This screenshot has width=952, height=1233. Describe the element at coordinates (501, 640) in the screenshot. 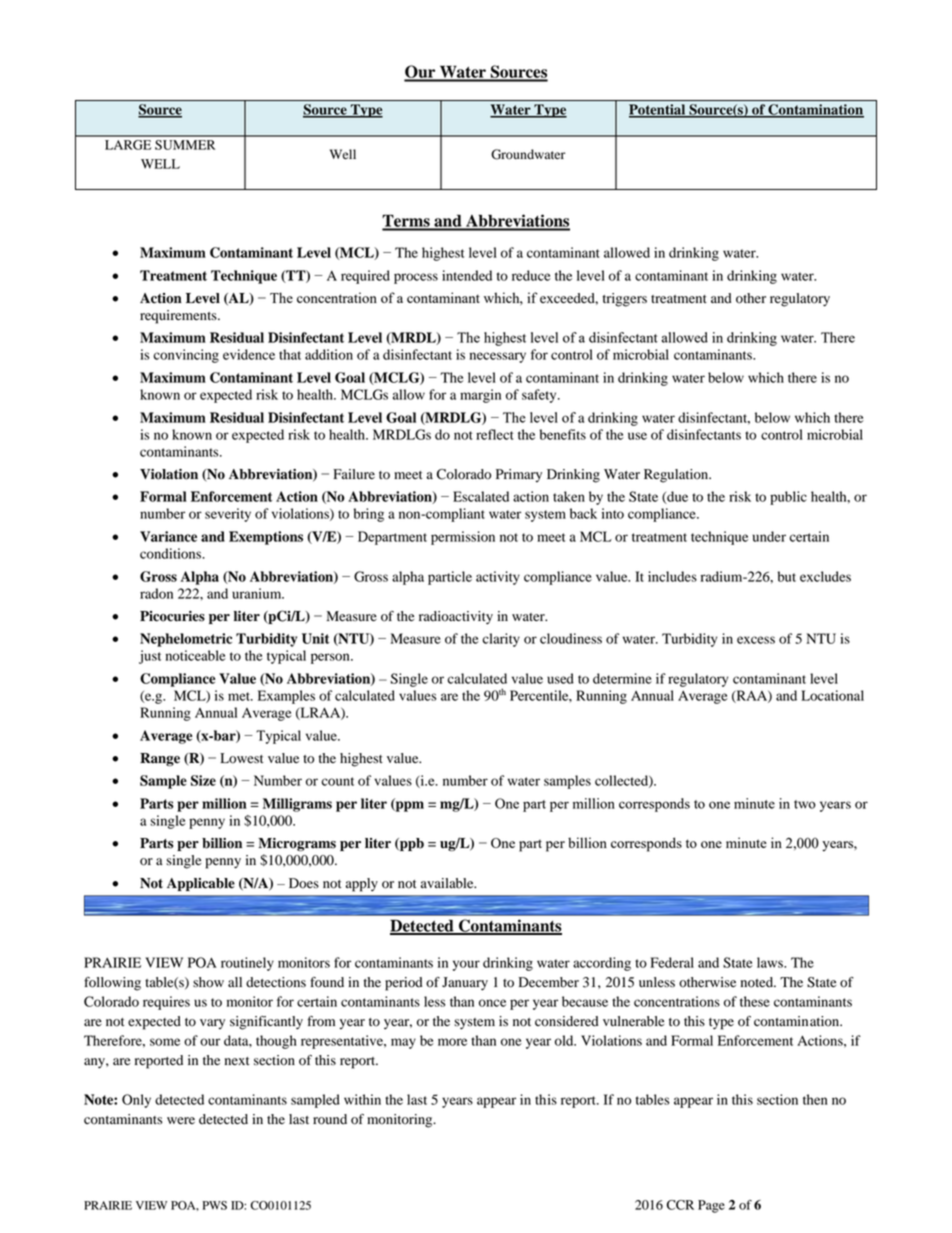

I see `clarity` at that location.
